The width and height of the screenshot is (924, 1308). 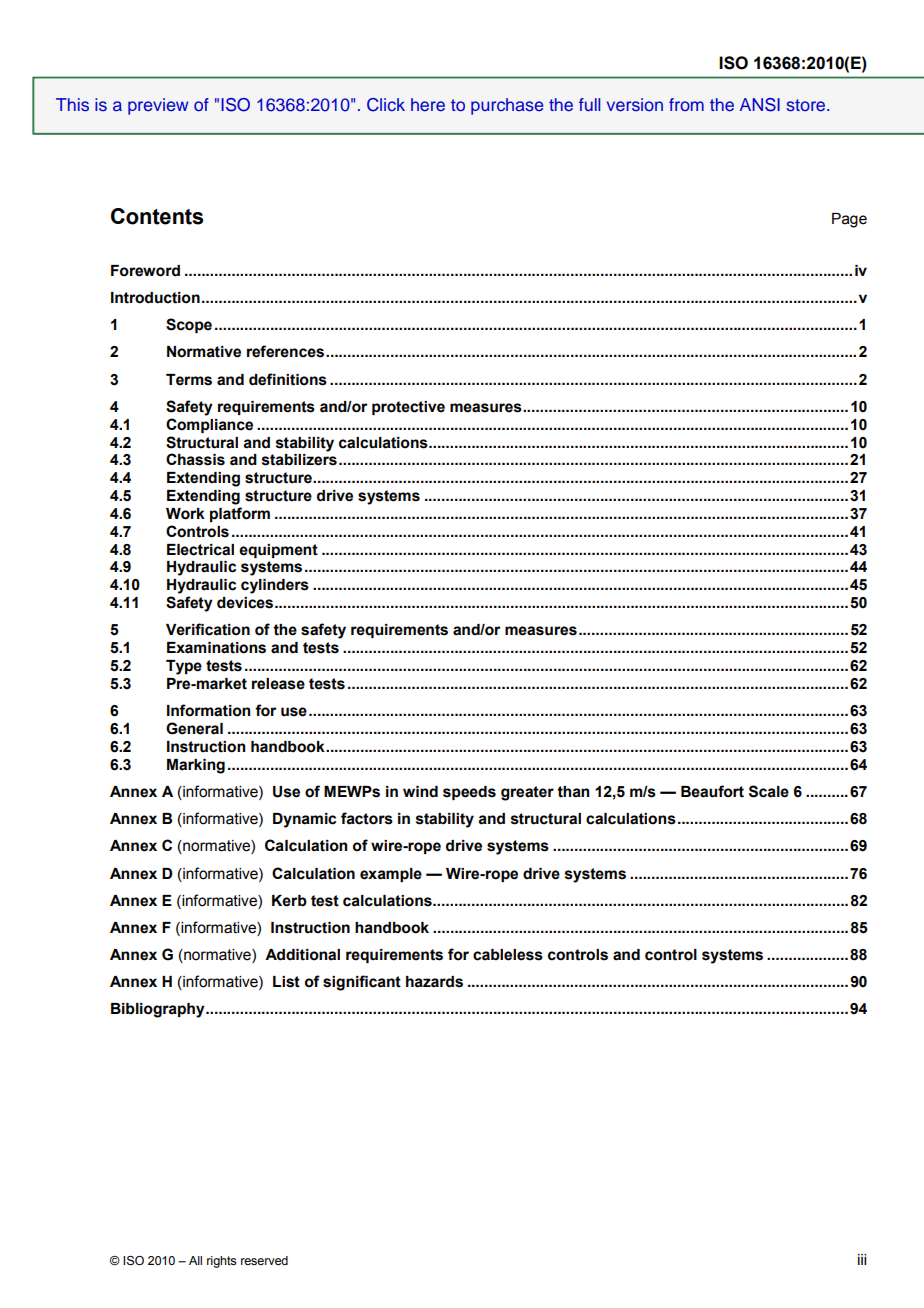 What do you see at coordinates (507, 106) in the screenshot?
I see `purchase` at bounding box center [507, 106].
